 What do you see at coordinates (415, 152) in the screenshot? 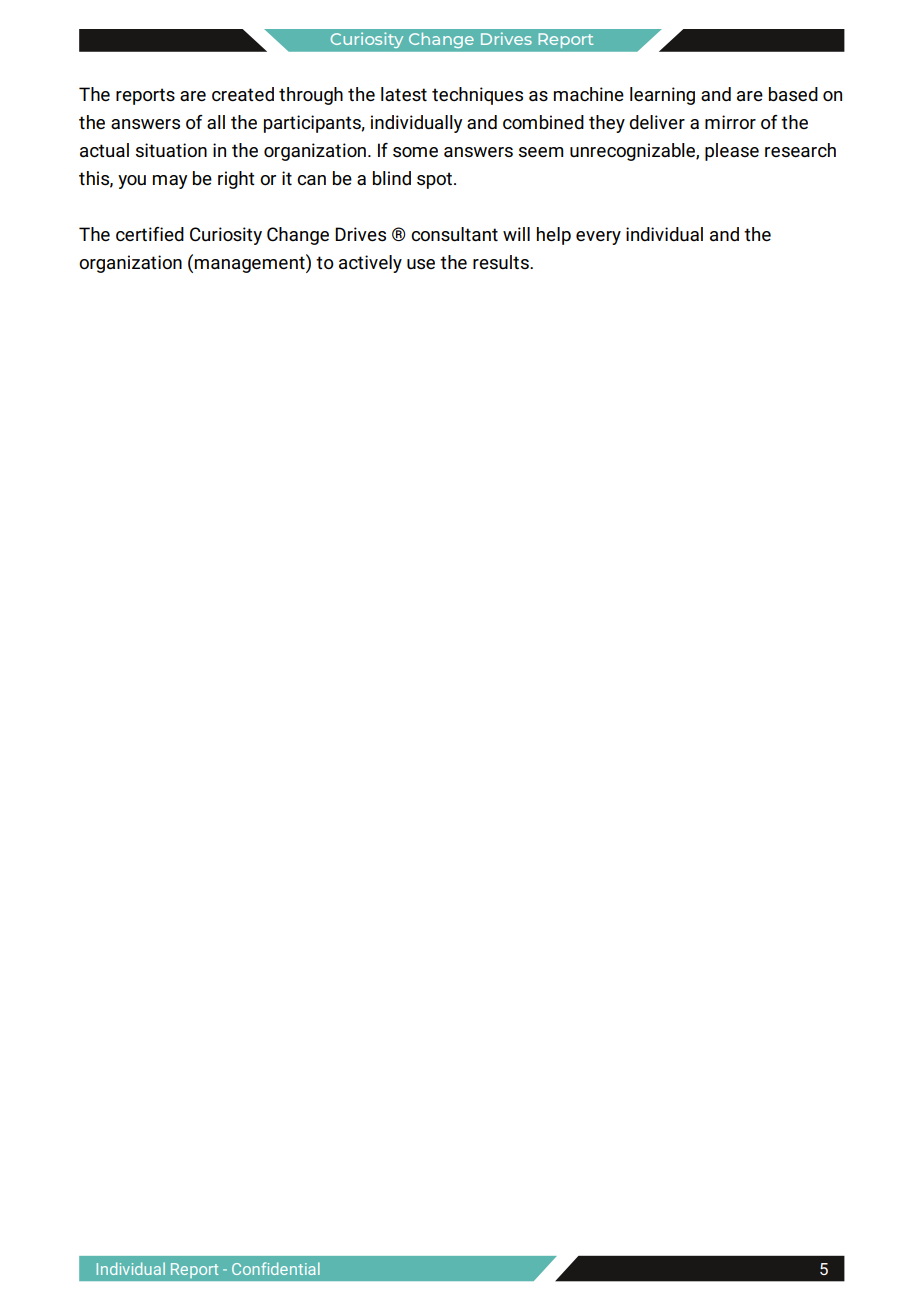
I see `some` at bounding box center [415, 152].
